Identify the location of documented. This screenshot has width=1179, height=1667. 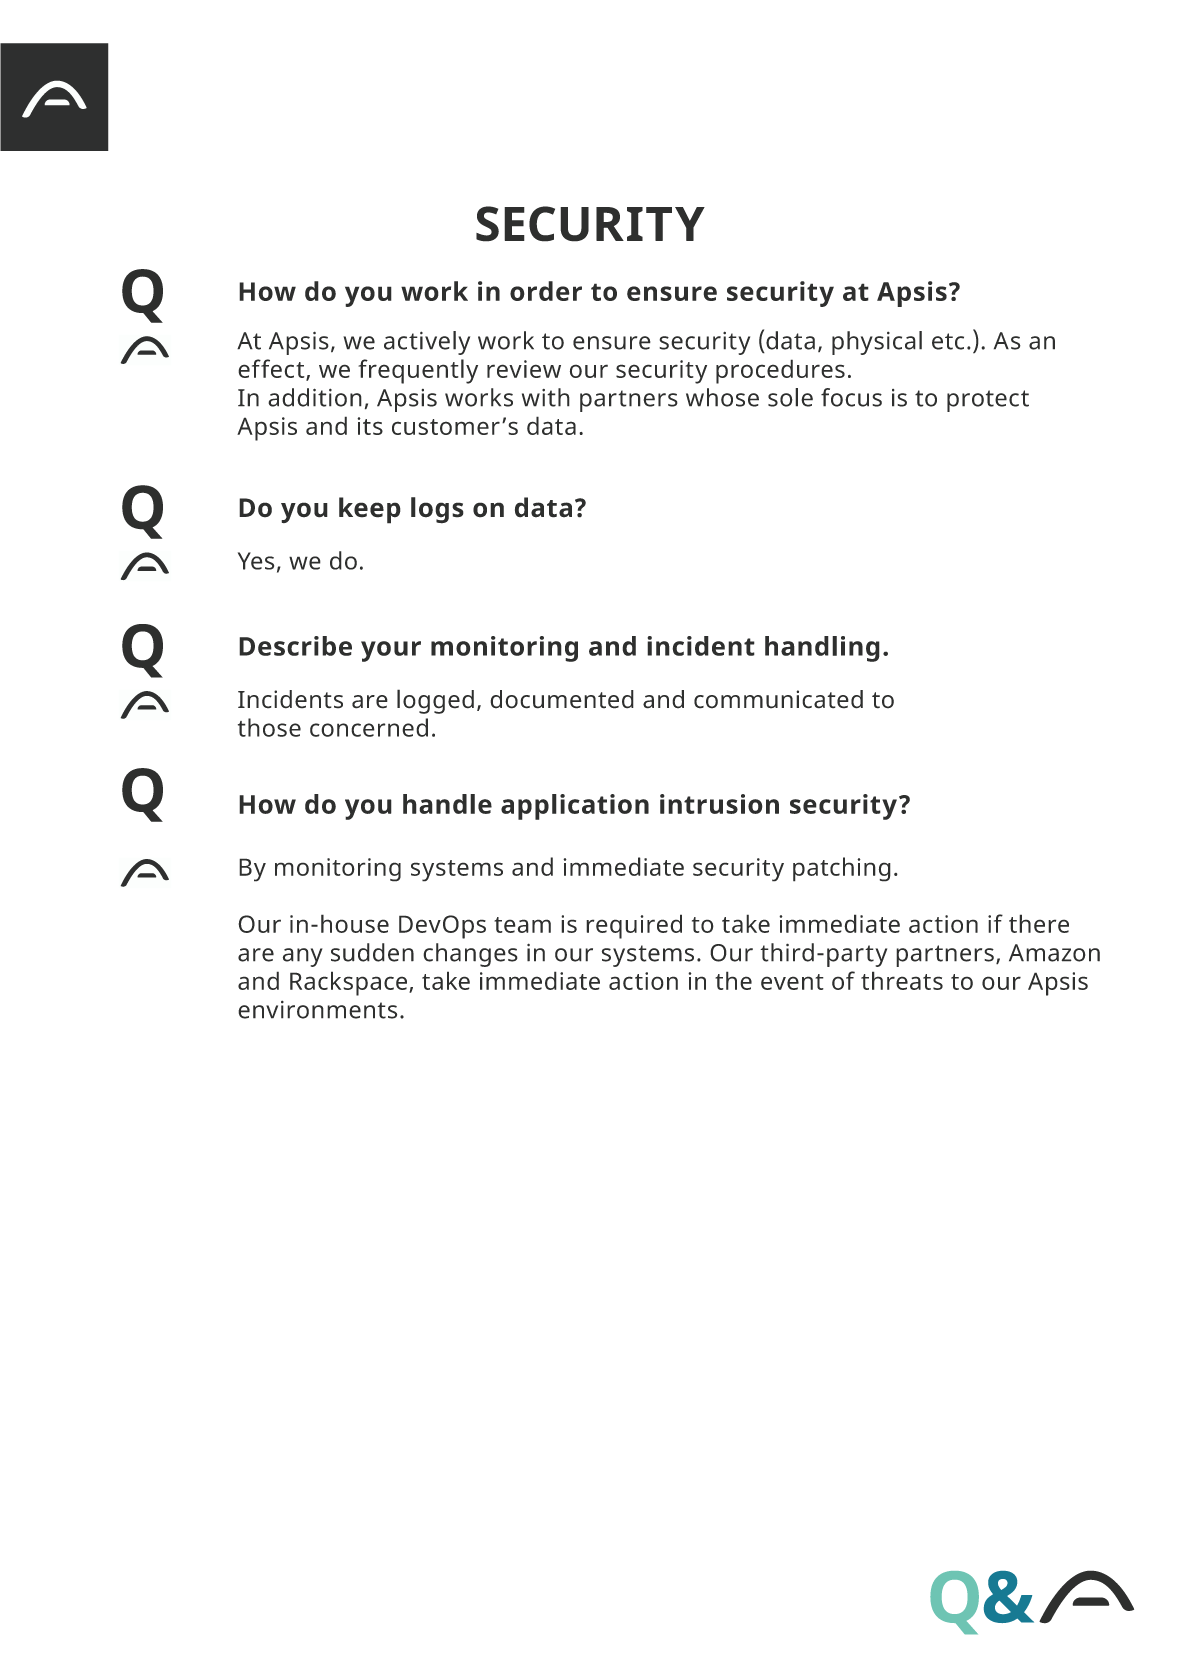
(562, 699).
